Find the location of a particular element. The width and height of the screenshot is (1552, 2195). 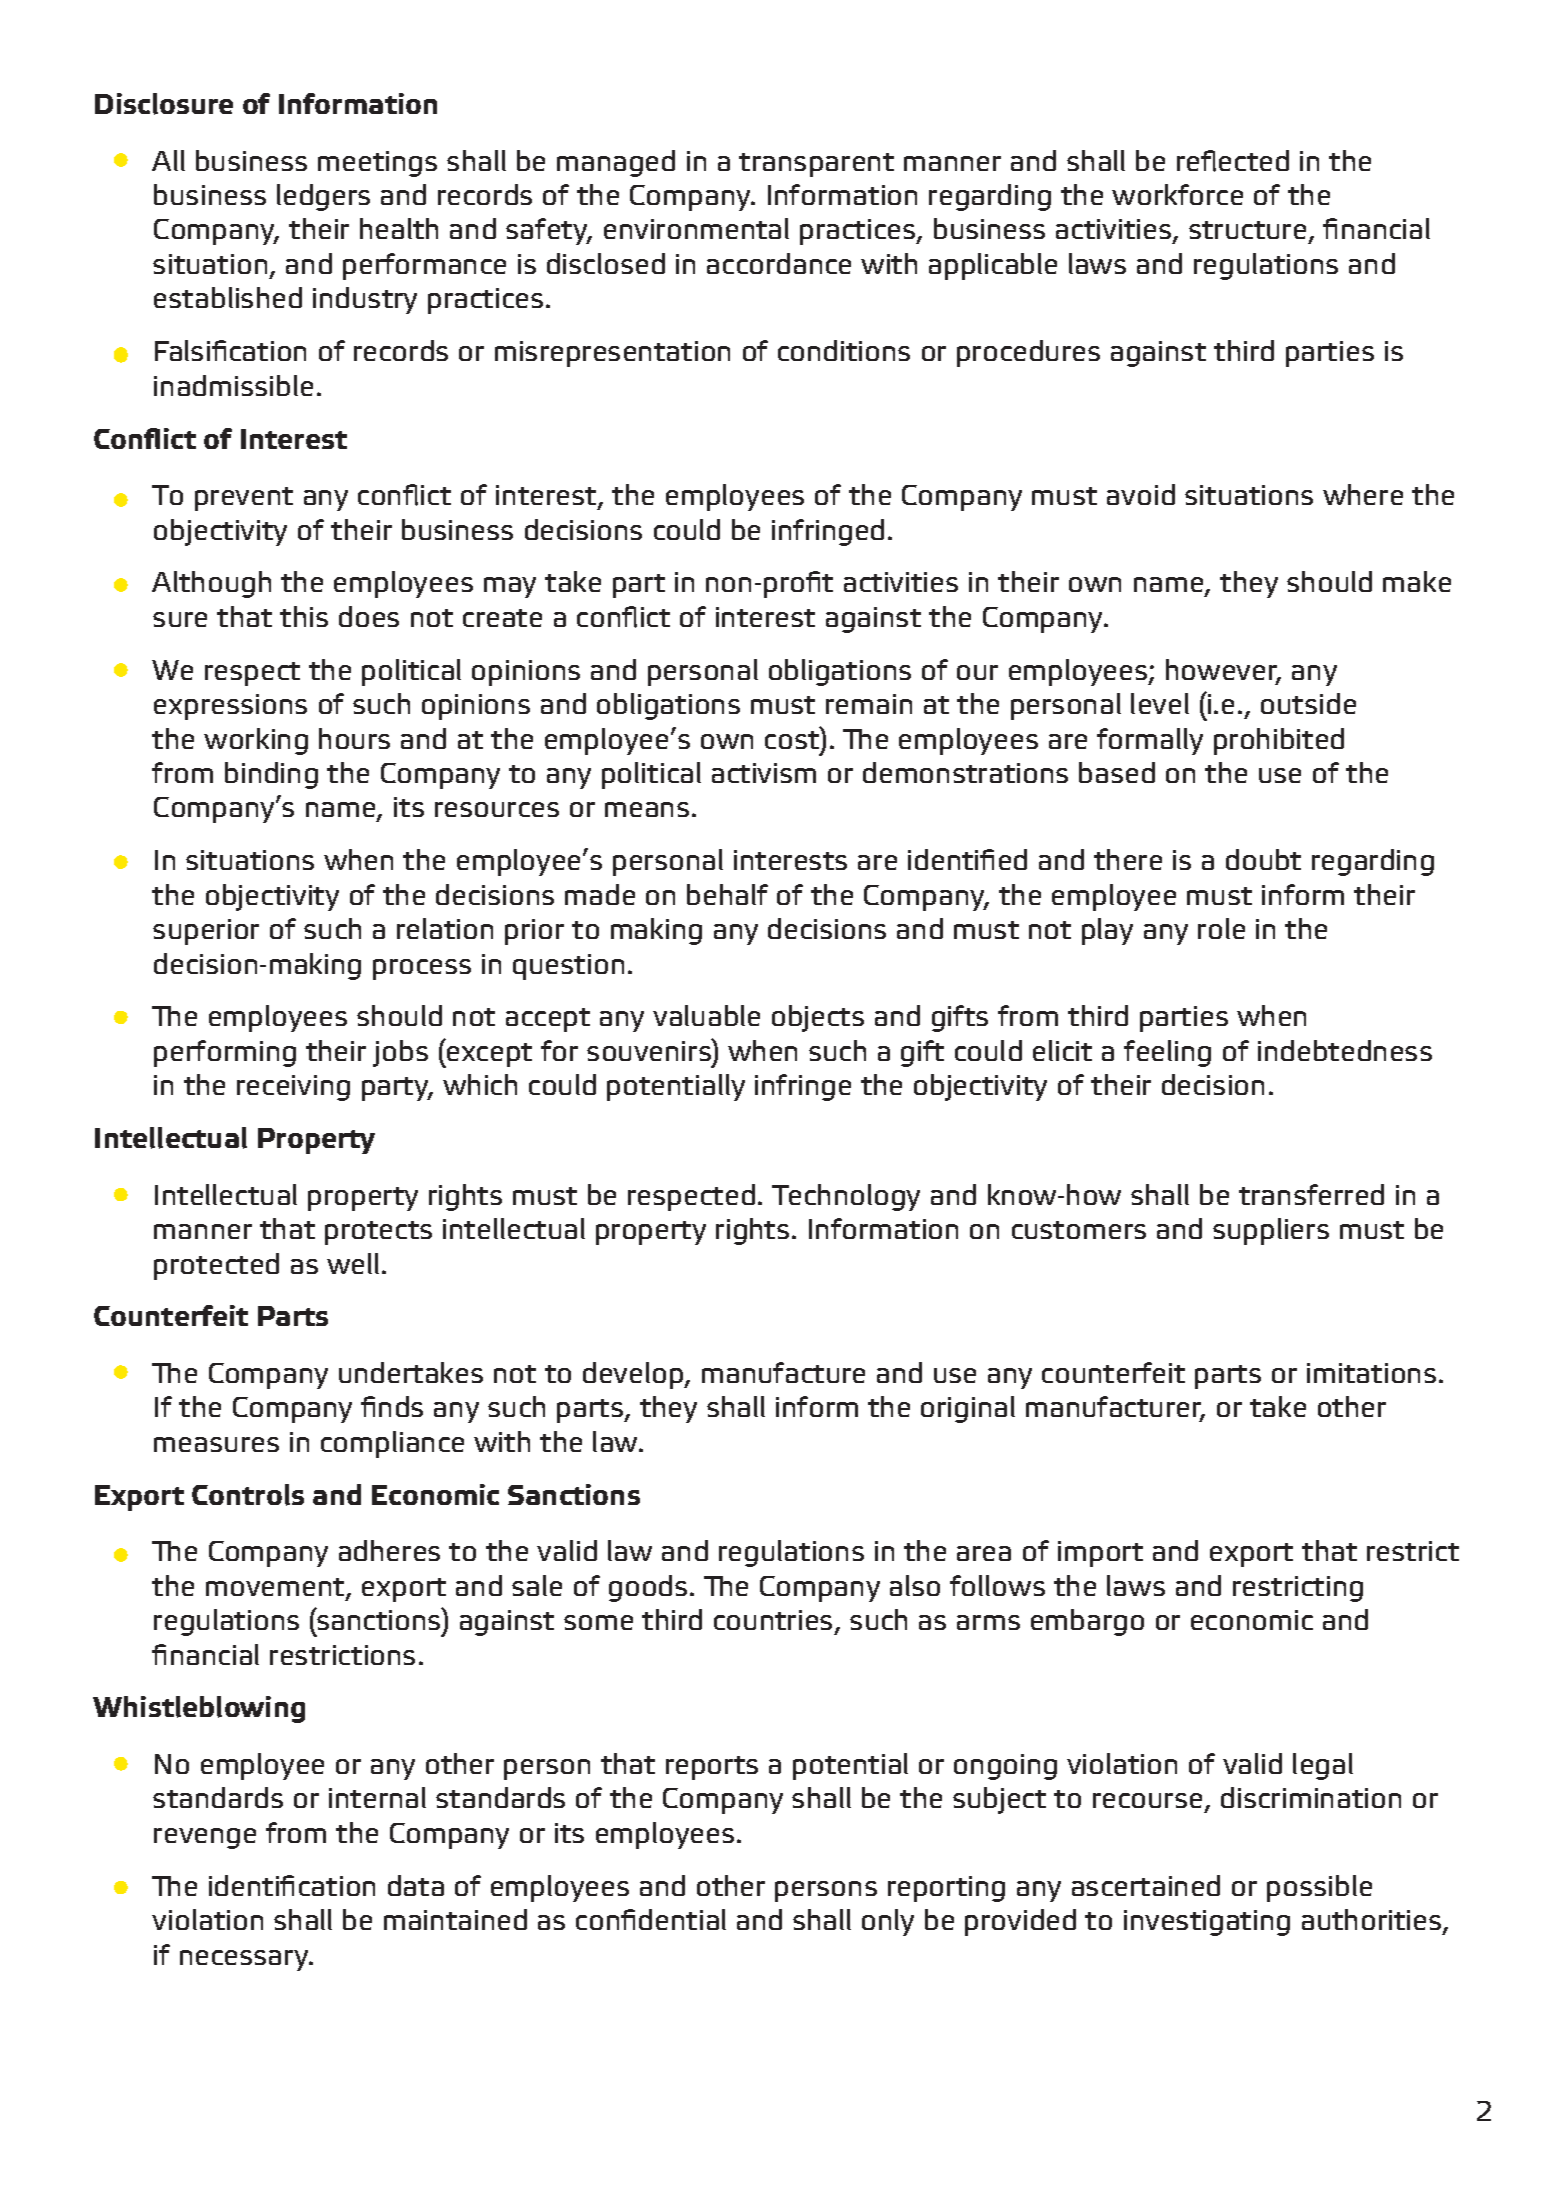

objects is located at coordinates (818, 1018).
